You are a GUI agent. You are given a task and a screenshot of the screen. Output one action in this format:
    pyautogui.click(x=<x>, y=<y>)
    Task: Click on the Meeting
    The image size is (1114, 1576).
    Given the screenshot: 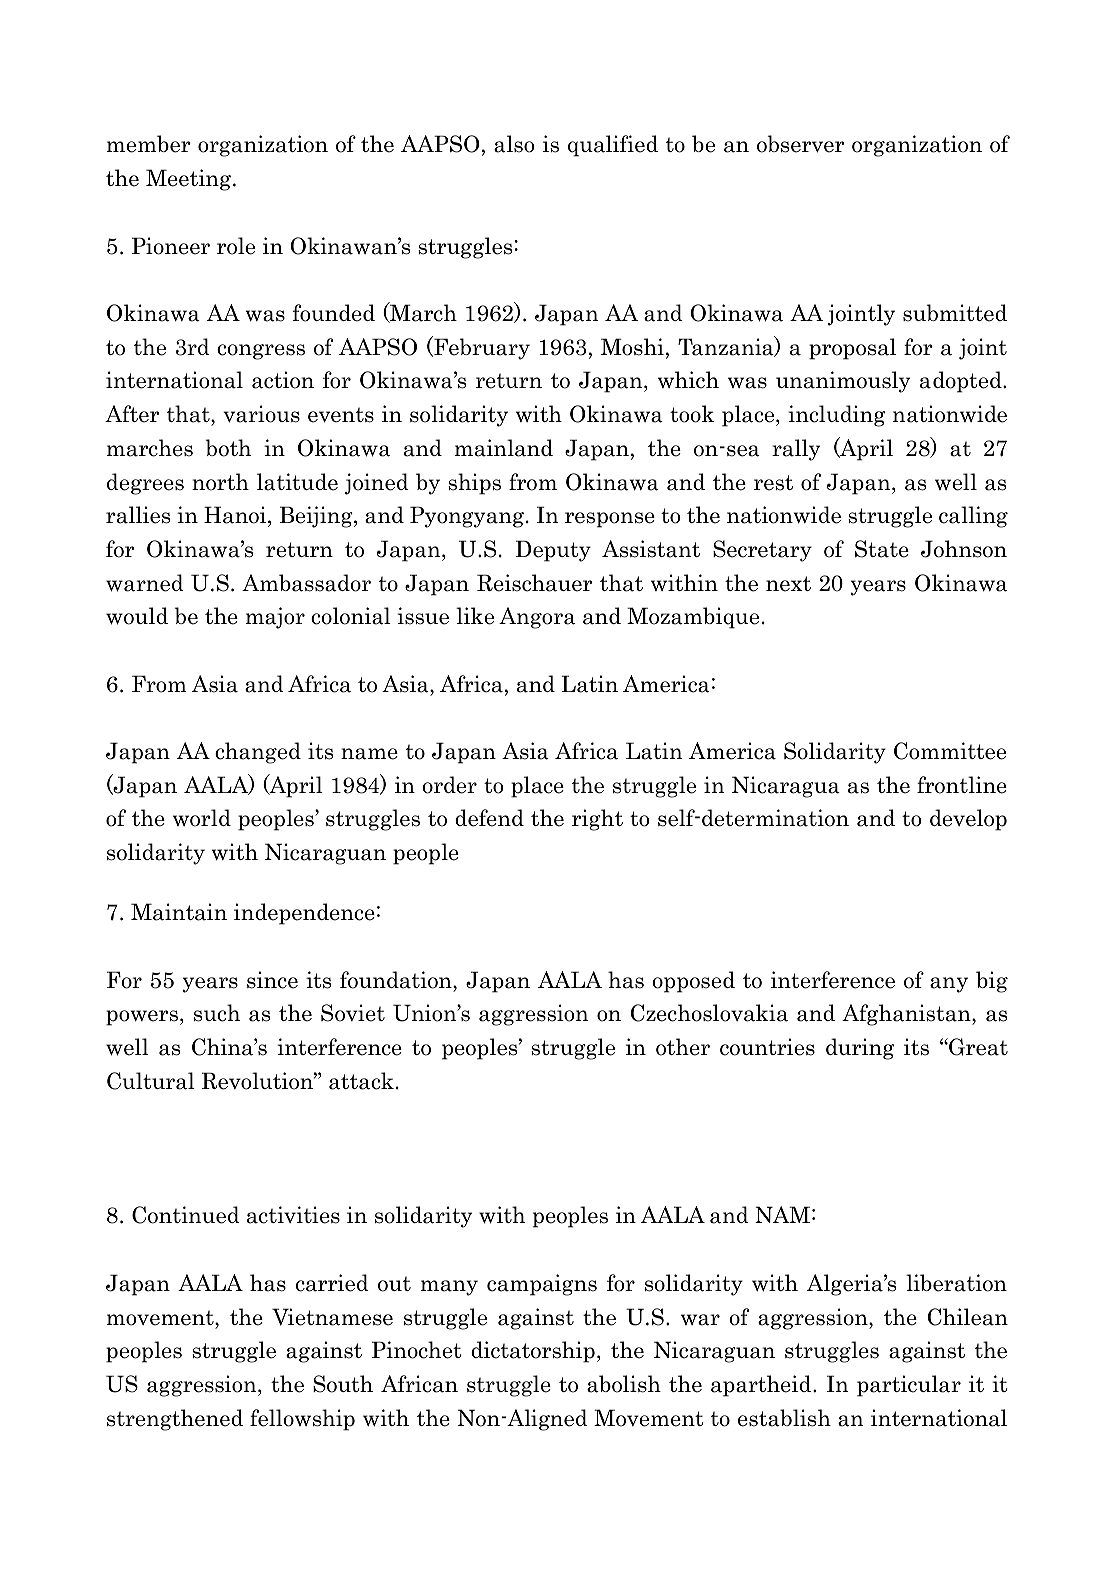 What is the action you would take?
    pyautogui.click(x=190, y=180)
